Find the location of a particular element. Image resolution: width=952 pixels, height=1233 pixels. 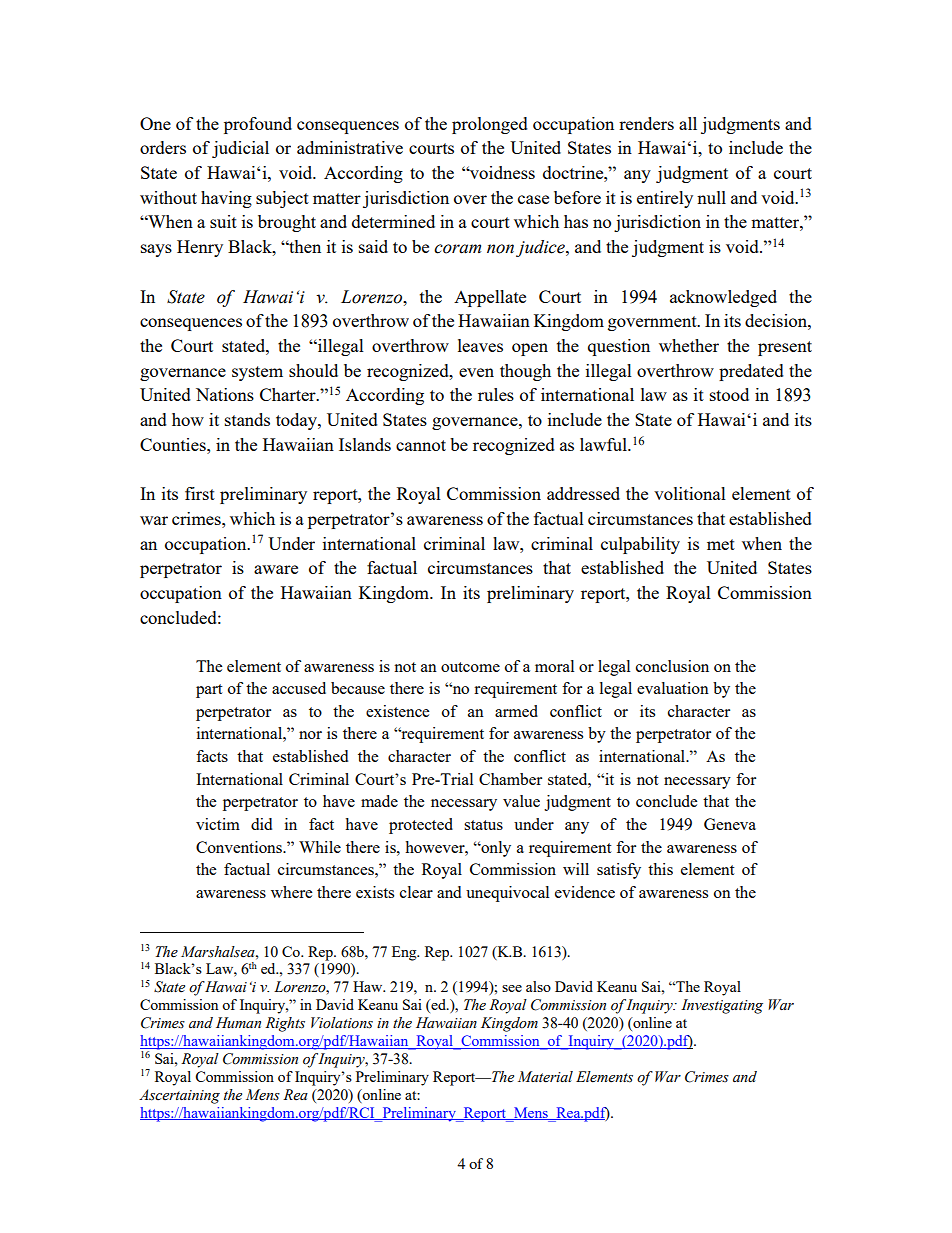

stands is located at coordinates (247, 419).
